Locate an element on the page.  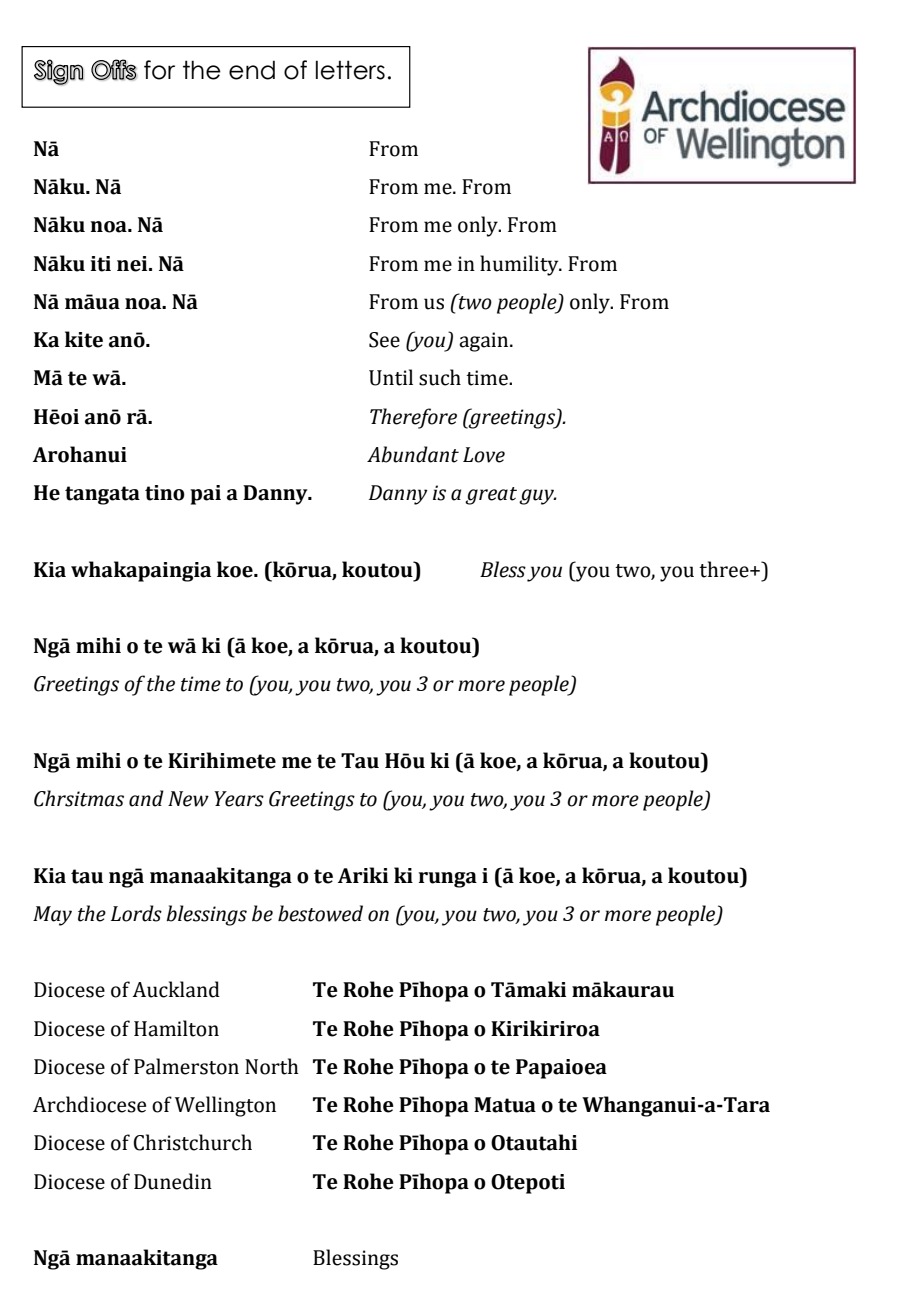
bestowed is located at coordinates (320, 913).
